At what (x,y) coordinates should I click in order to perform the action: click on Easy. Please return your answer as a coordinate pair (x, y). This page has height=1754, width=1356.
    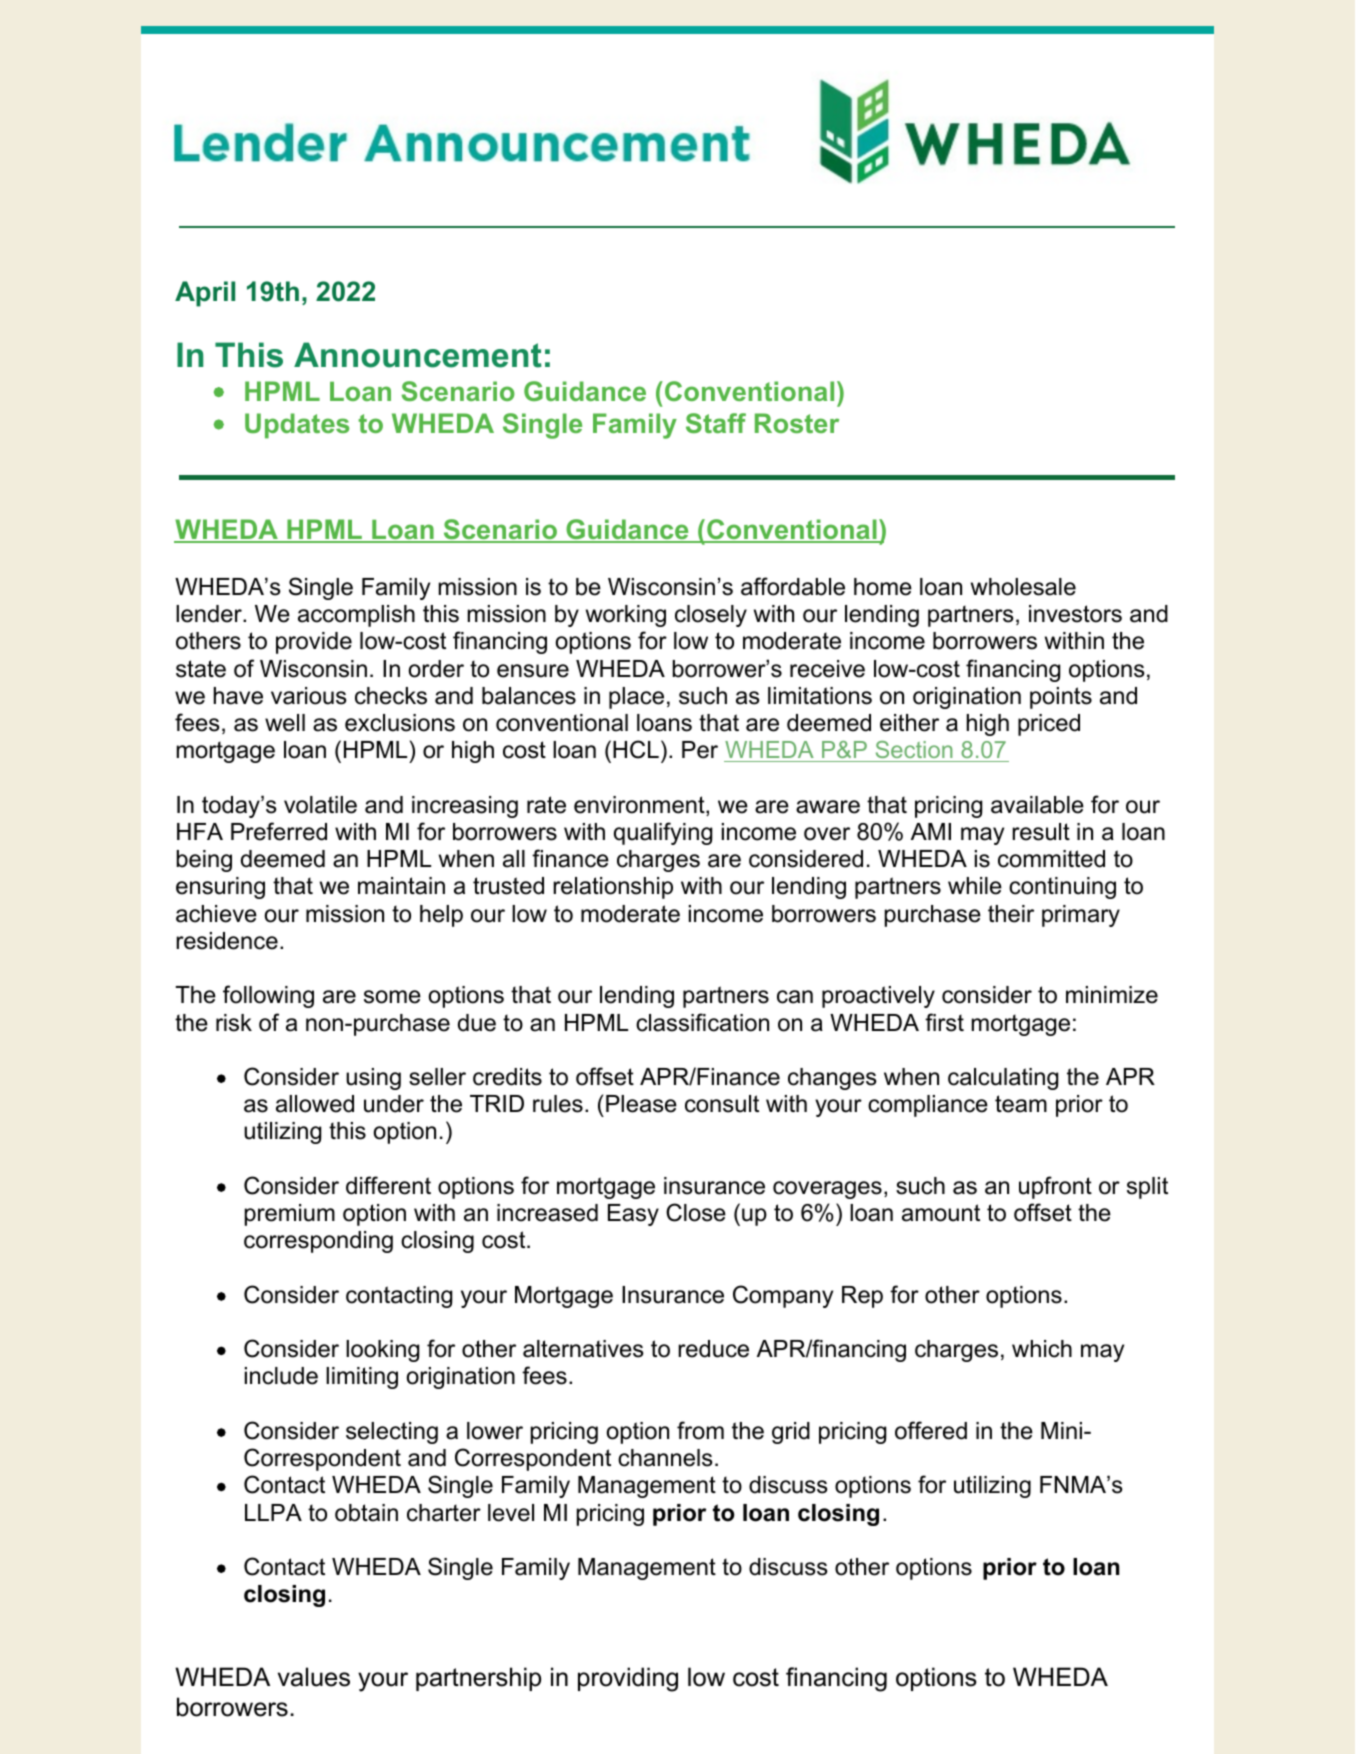
    Looking at the image, I should click on (633, 1215).
